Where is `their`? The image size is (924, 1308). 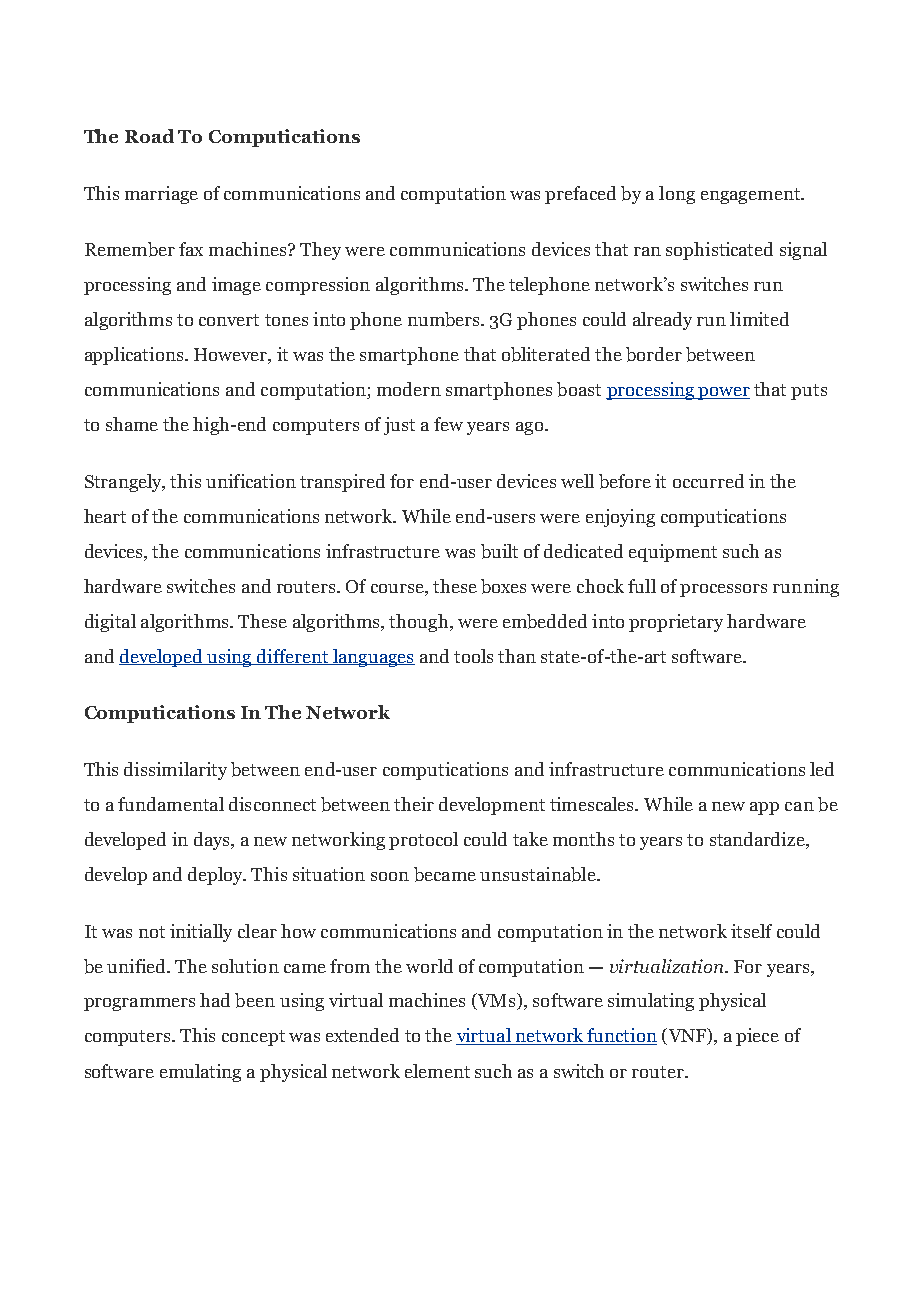
their is located at coordinates (414, 804).
